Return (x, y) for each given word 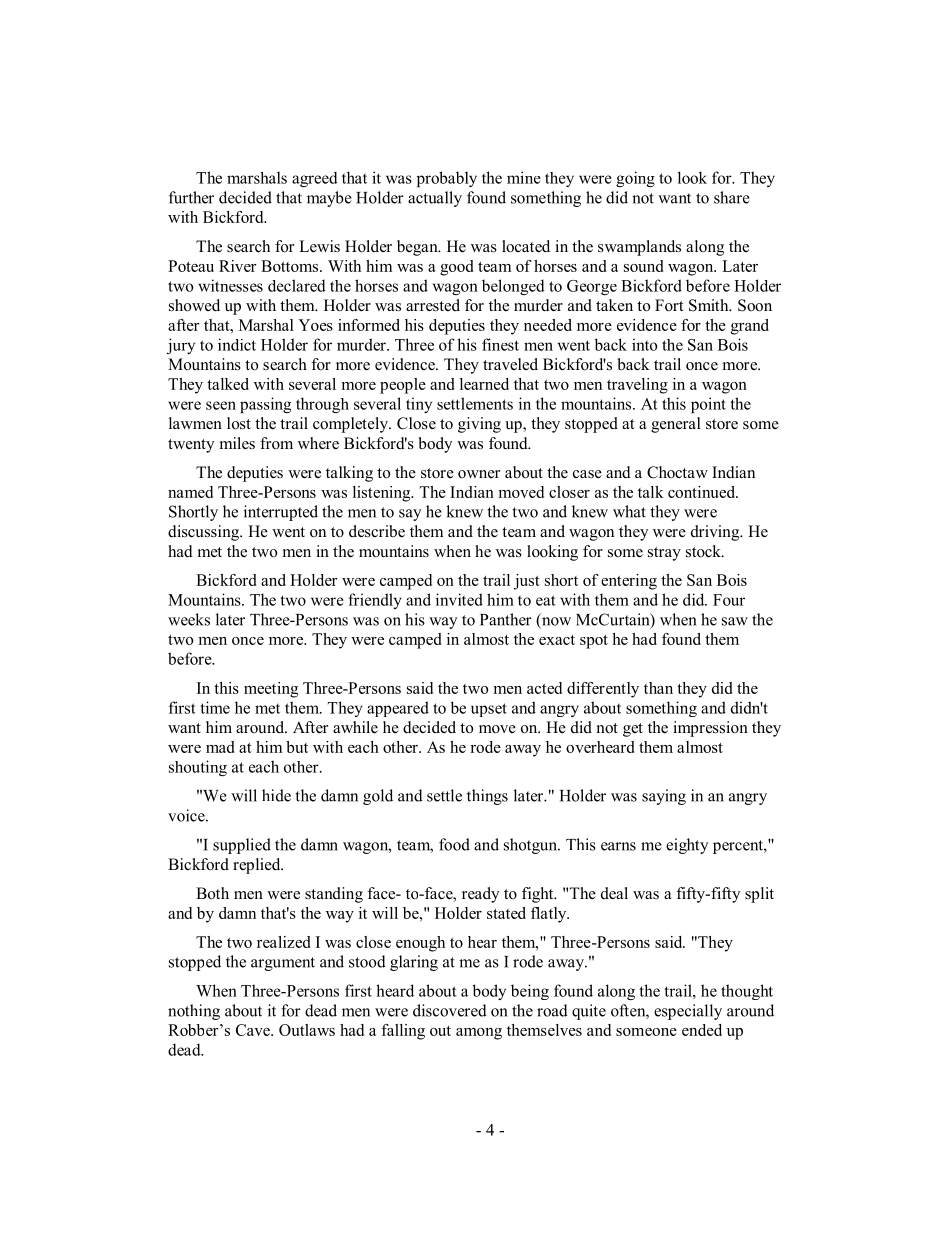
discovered (450, 1010)
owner (479, 474)
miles (237, 443)
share (732, 197)
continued (703, 492)
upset (489, 710)
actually (435, 199)
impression (710, 729)
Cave (254, 1030)
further (191, 197)
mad (220, 747)
